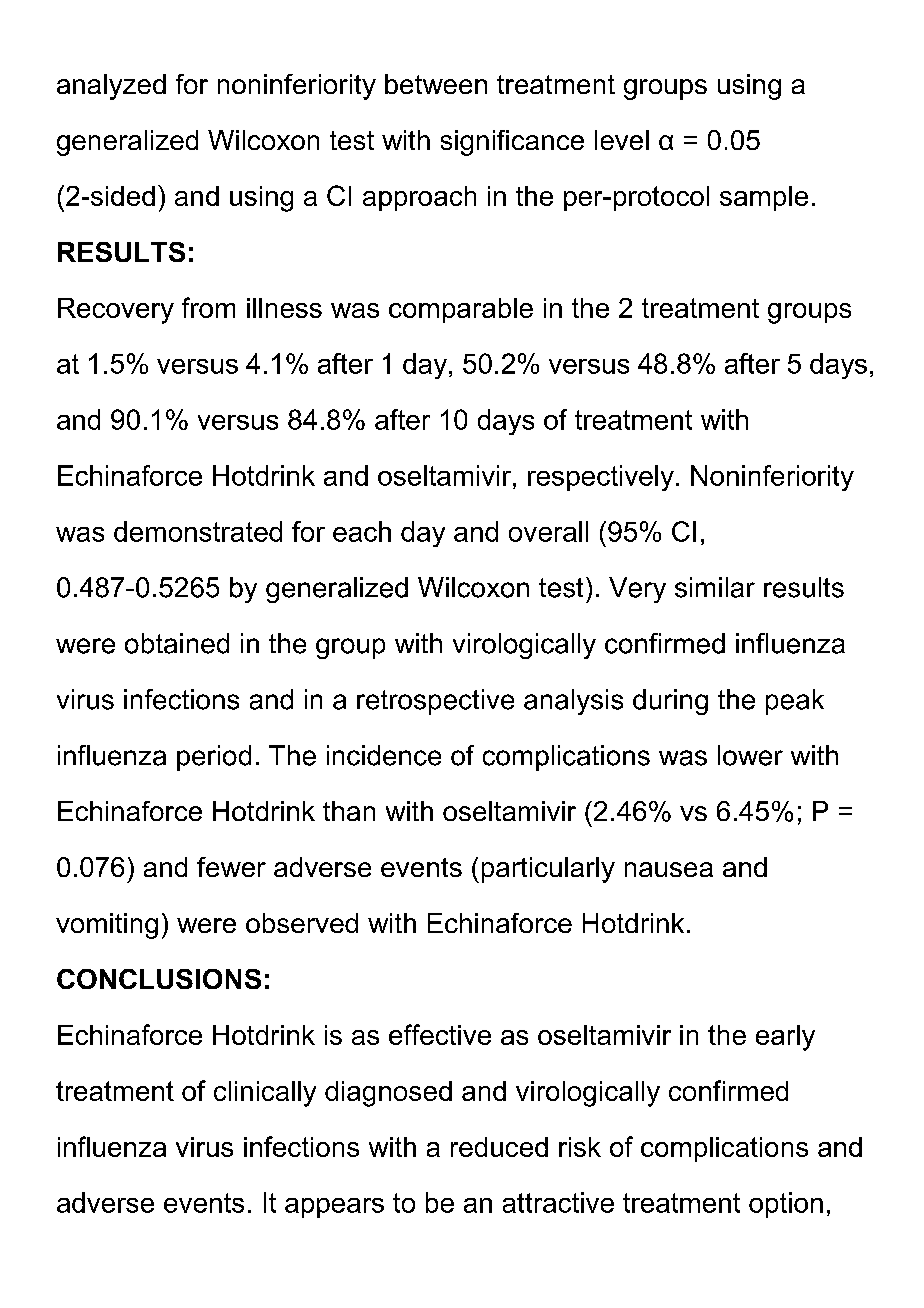  What do you see at coordinates (177, 643) in the page?
I see `obtained` at bounding box center [177, 643].
